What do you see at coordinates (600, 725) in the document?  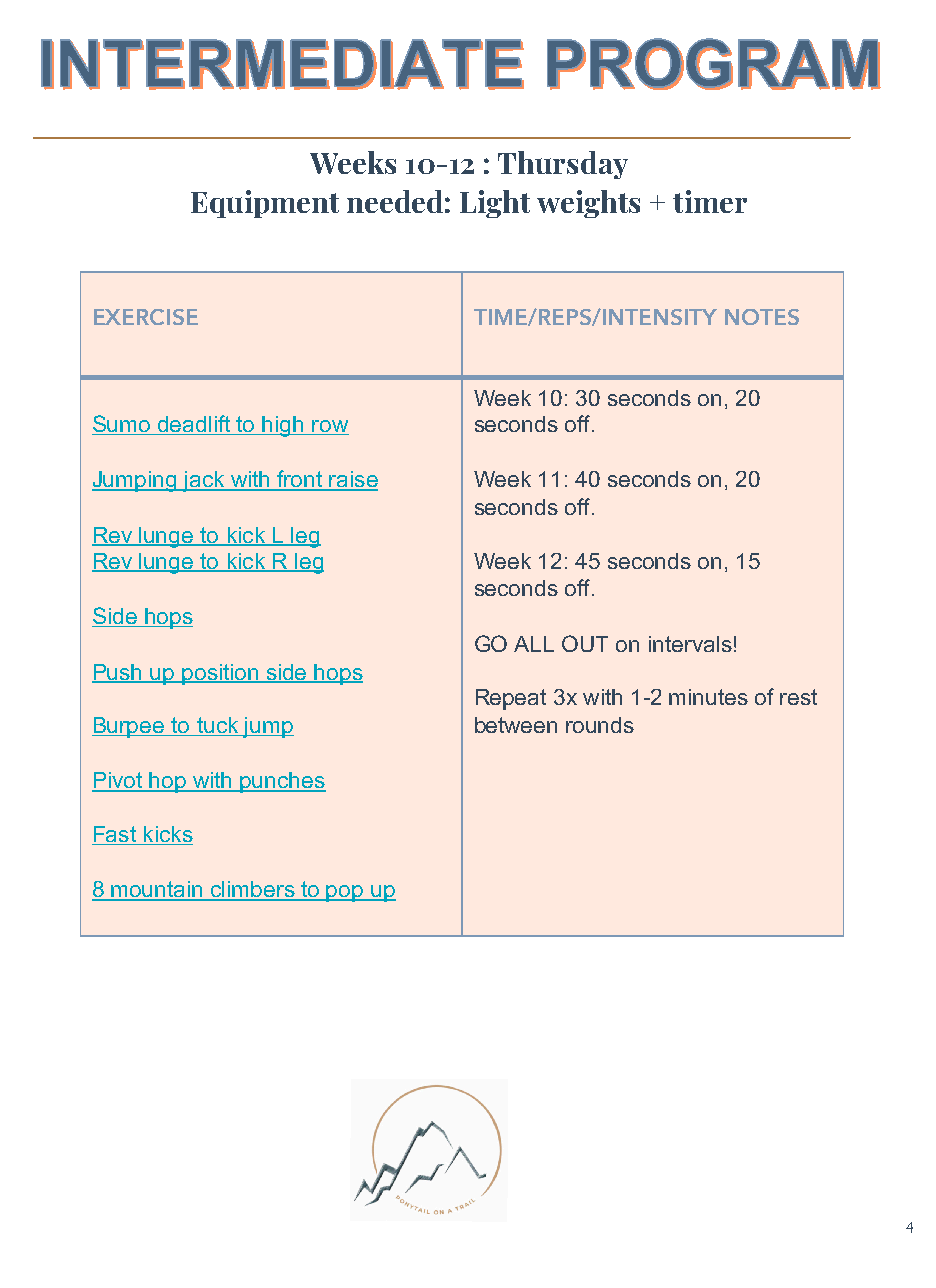 I see `rounds` at bounding box center [600, 725].
